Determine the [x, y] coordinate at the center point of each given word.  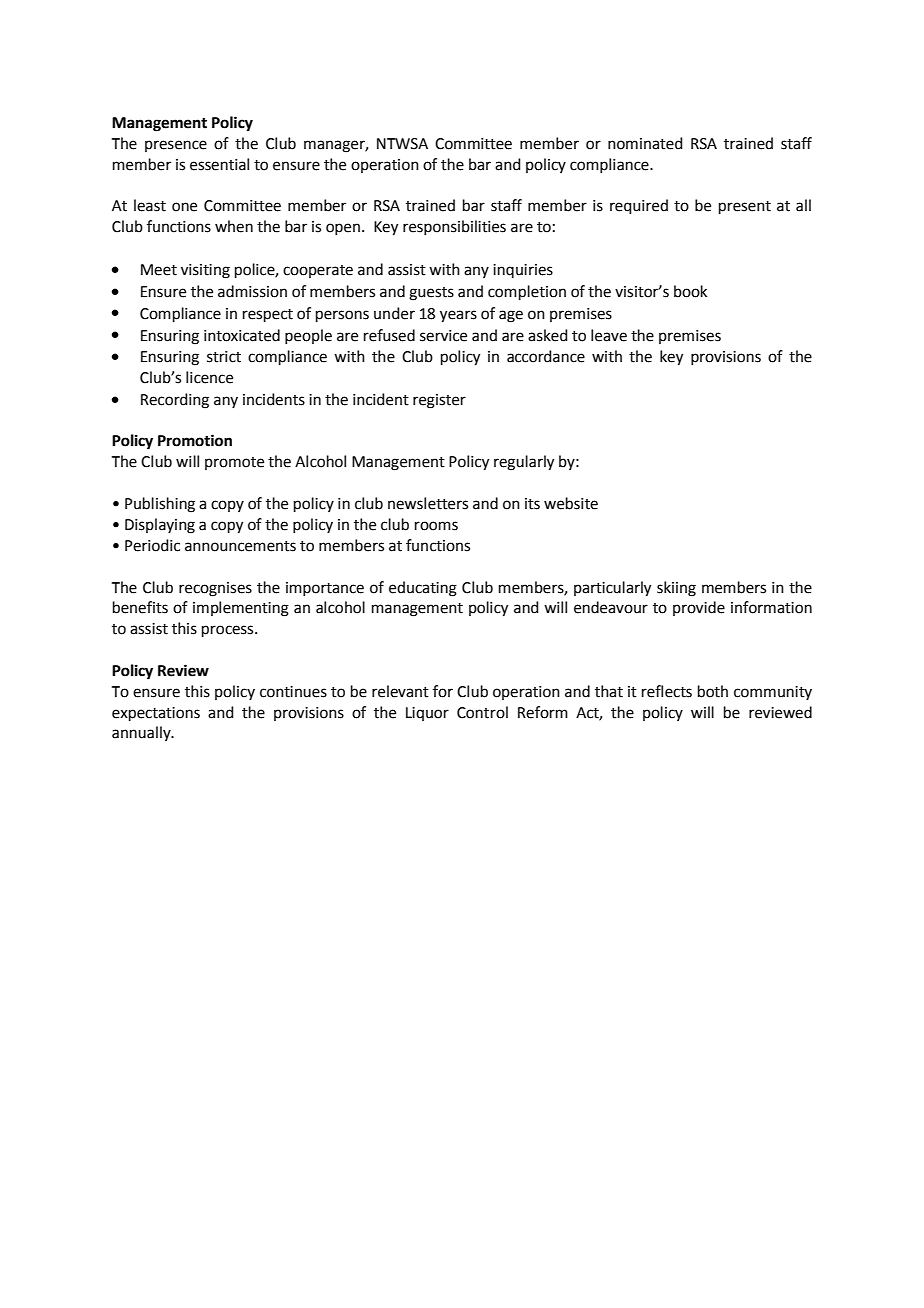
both [713, 691]
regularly [524, 463]
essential [219, 164]
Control [482, 712]
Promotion [195, 440]
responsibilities [454, 227]
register [439, 401]
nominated [645, 143]
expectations [156, 714]
